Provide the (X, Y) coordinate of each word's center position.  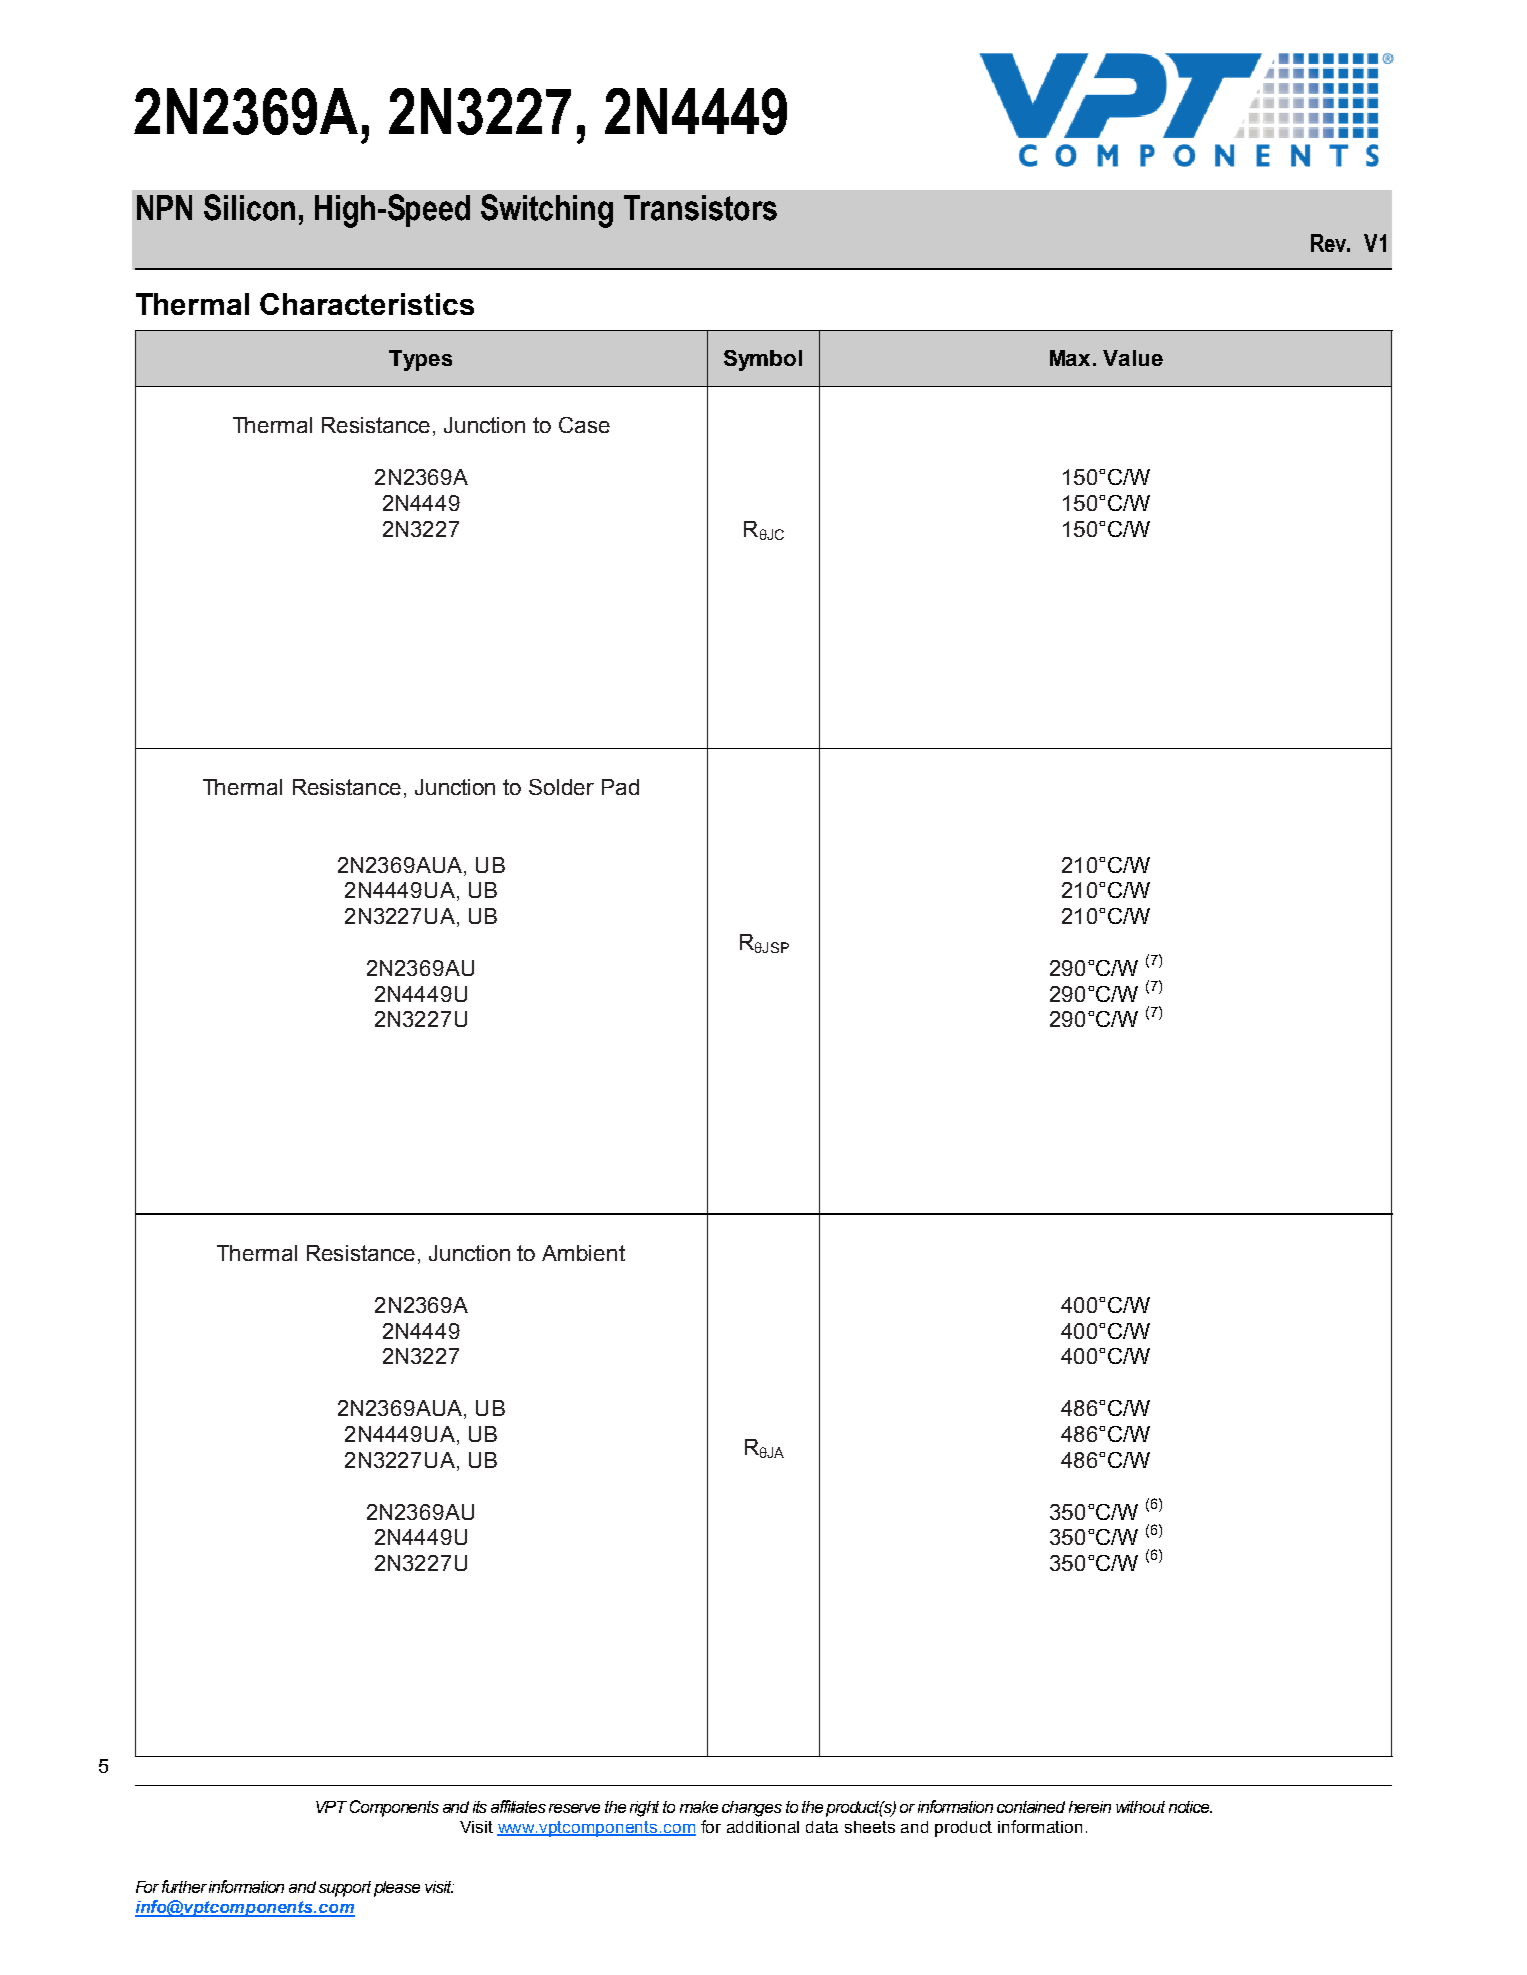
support (345, 1889)
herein (1090, 1807)
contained (1031, 1807)
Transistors (700, 208)
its (480, 1807)
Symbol (763, 360)
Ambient (583, 1253)
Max (1072, 358)
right (644, 1809)
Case (584, 425)
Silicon (249, 207)
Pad (620, 787)
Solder (561, 787)
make (699, 1807)
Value (1133, 358)
